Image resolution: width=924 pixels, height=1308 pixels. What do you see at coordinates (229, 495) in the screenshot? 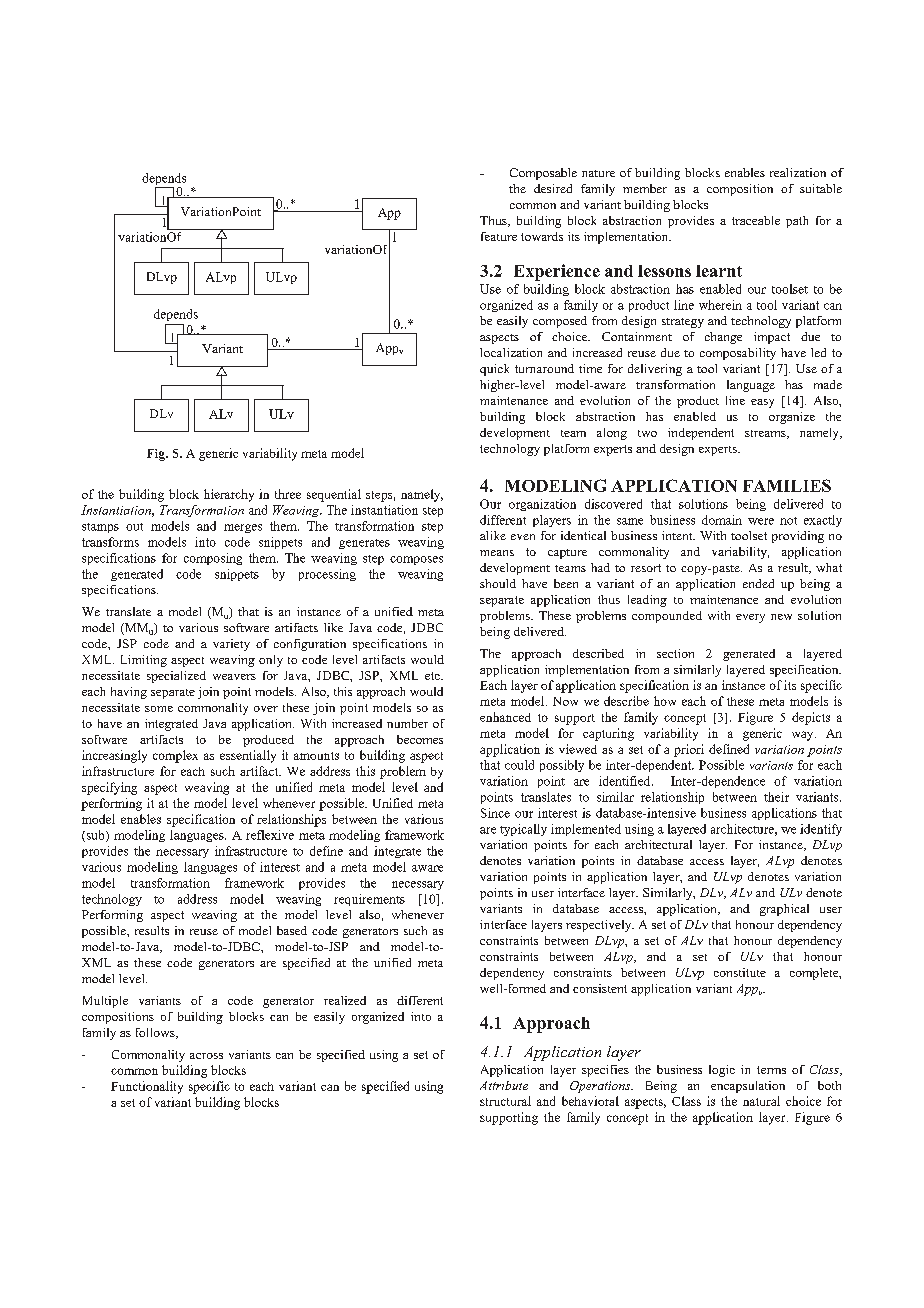
I see `hierarchy` at bounding box center [229, 495].
